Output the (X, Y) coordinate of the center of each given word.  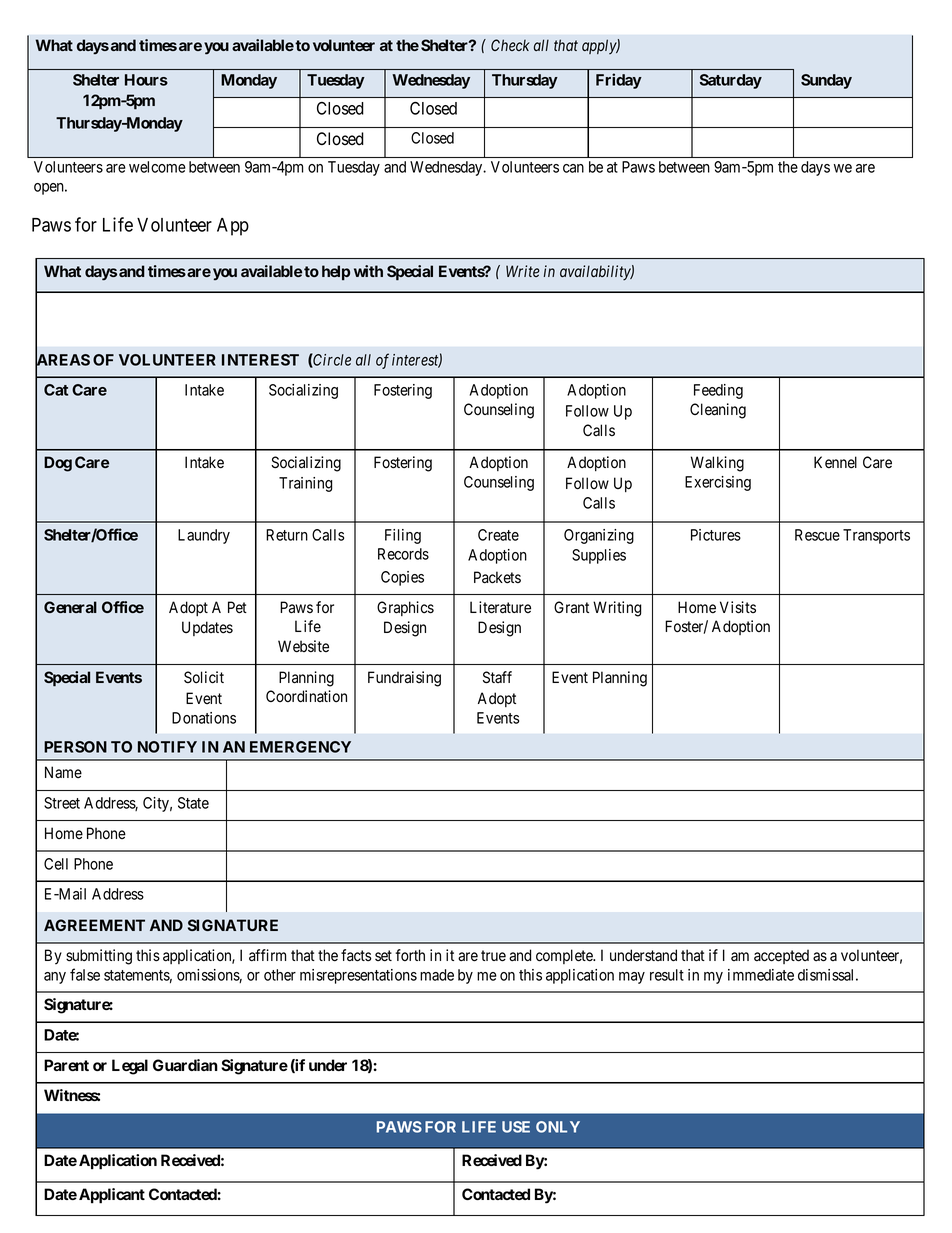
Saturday (731, 81)
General (70, 607)
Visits (738, 607)
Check (510, 45)
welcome (157, 167)
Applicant (112, 1196)
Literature (500, 607)
